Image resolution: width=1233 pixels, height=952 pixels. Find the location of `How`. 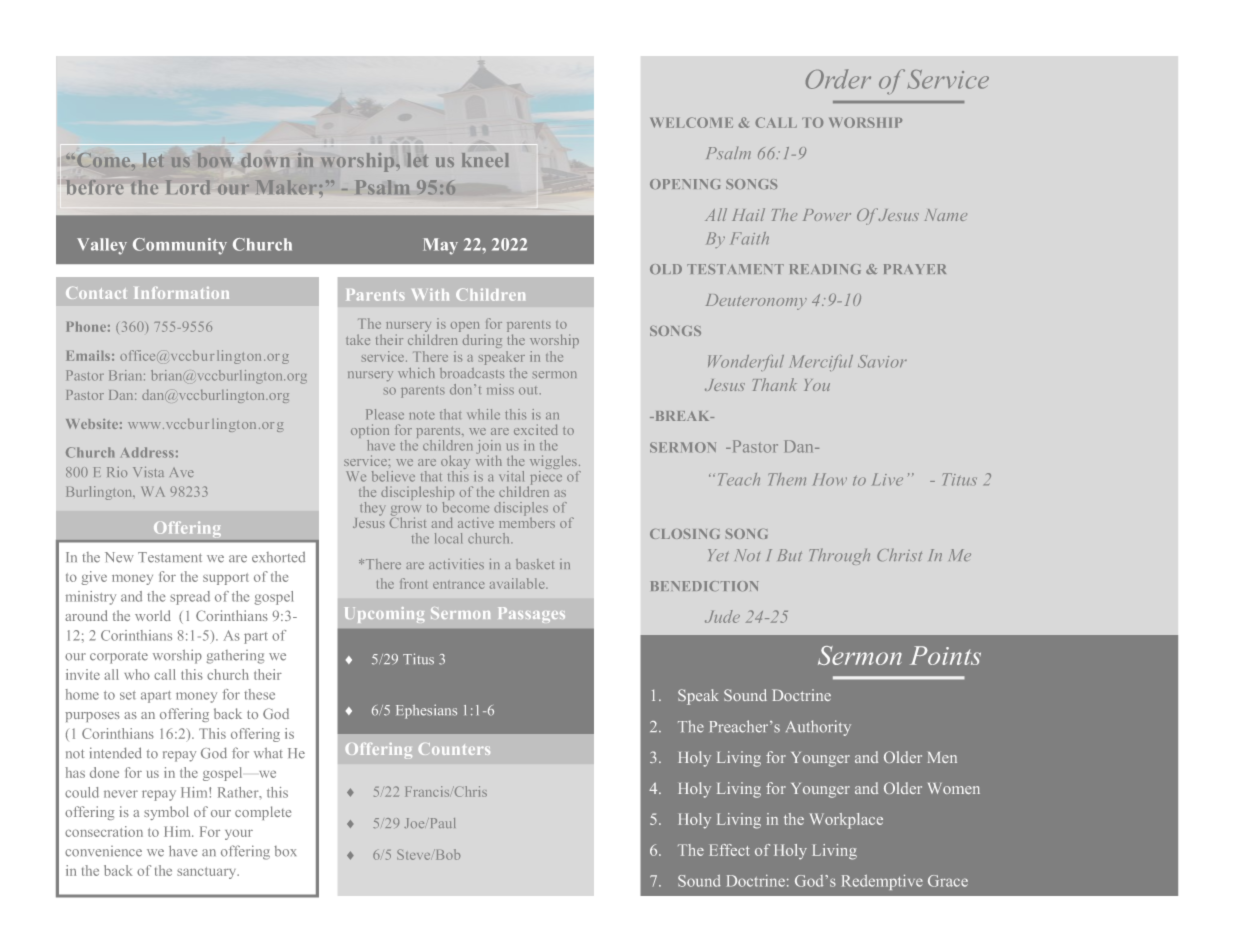

How is located at coordinates (830, 479).
